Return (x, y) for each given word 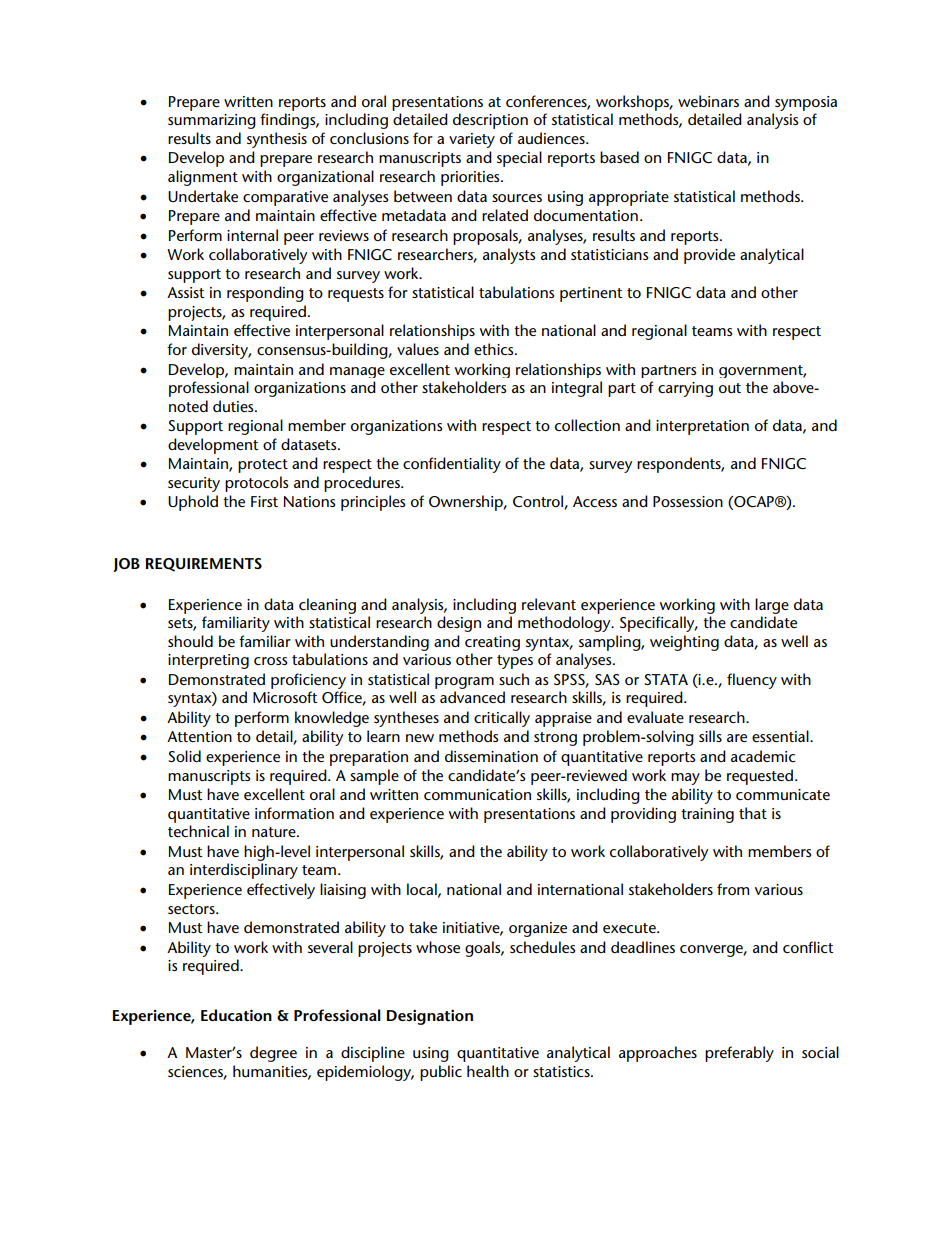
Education (236, 1015)
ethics (495, 349)
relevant (549, 604)
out (730, 388)
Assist (186, 292)
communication (477, 794)
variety (472, 140)
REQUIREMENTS (204, 565)
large (772, 606)
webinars (708, 101)
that (753, 813)
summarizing (212, 121)
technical (198, 831)
